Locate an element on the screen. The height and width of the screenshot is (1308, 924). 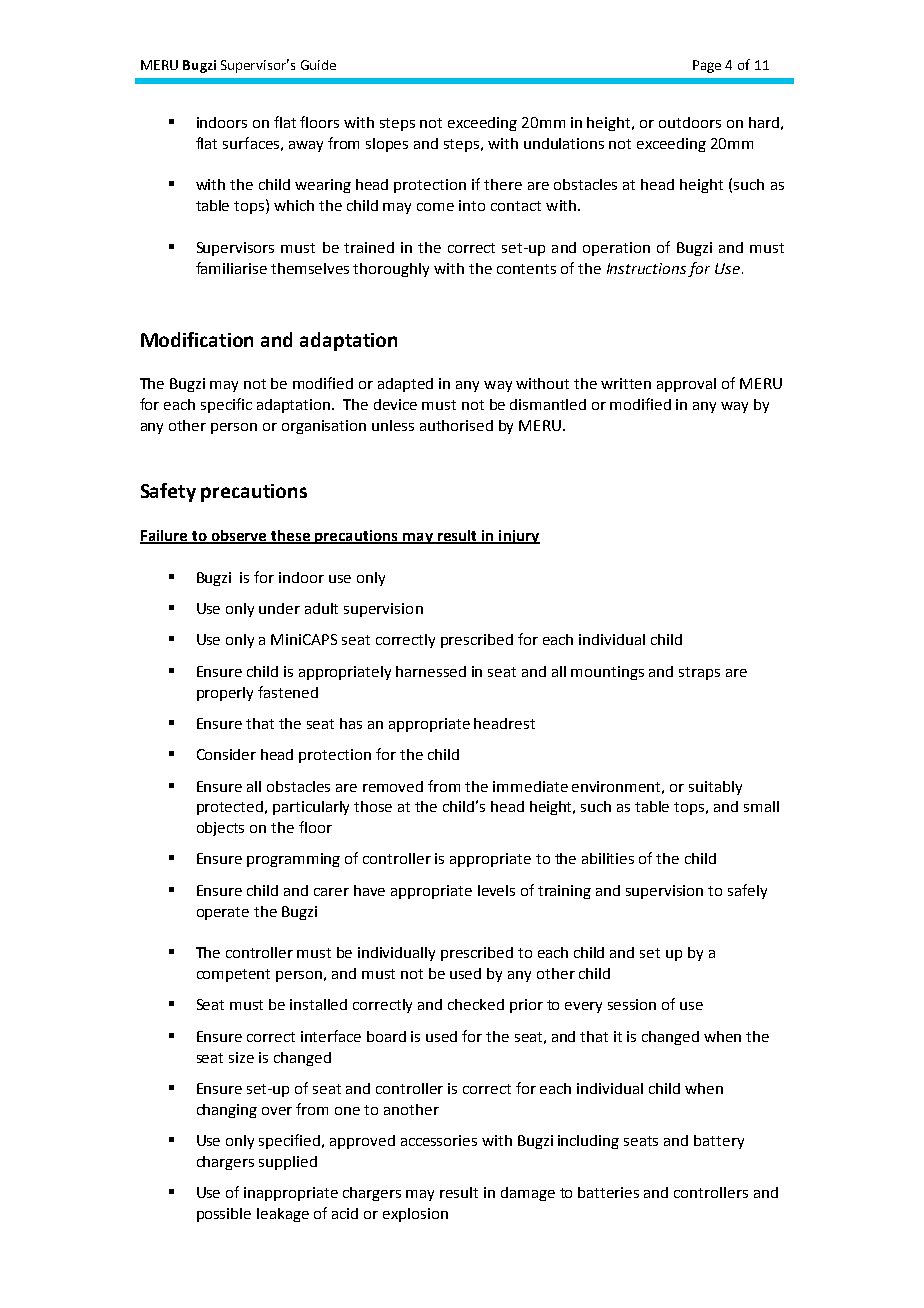
harnessed is located at coordinates (431, 671).
